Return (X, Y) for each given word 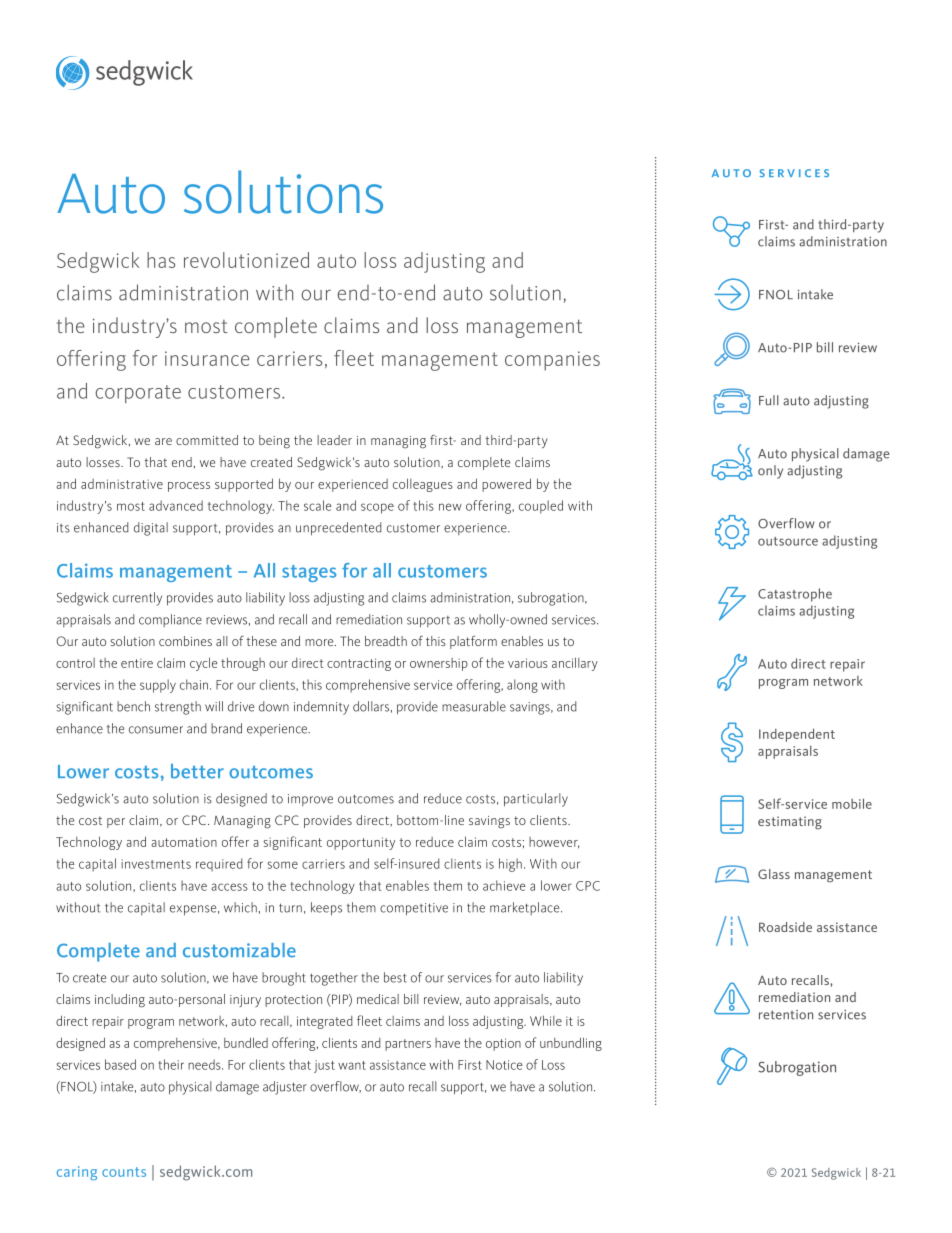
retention (786, 1015)
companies (552, 361)
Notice (504, 1065)
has (161, 260)
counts (124, 1172)
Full (769, 400)
